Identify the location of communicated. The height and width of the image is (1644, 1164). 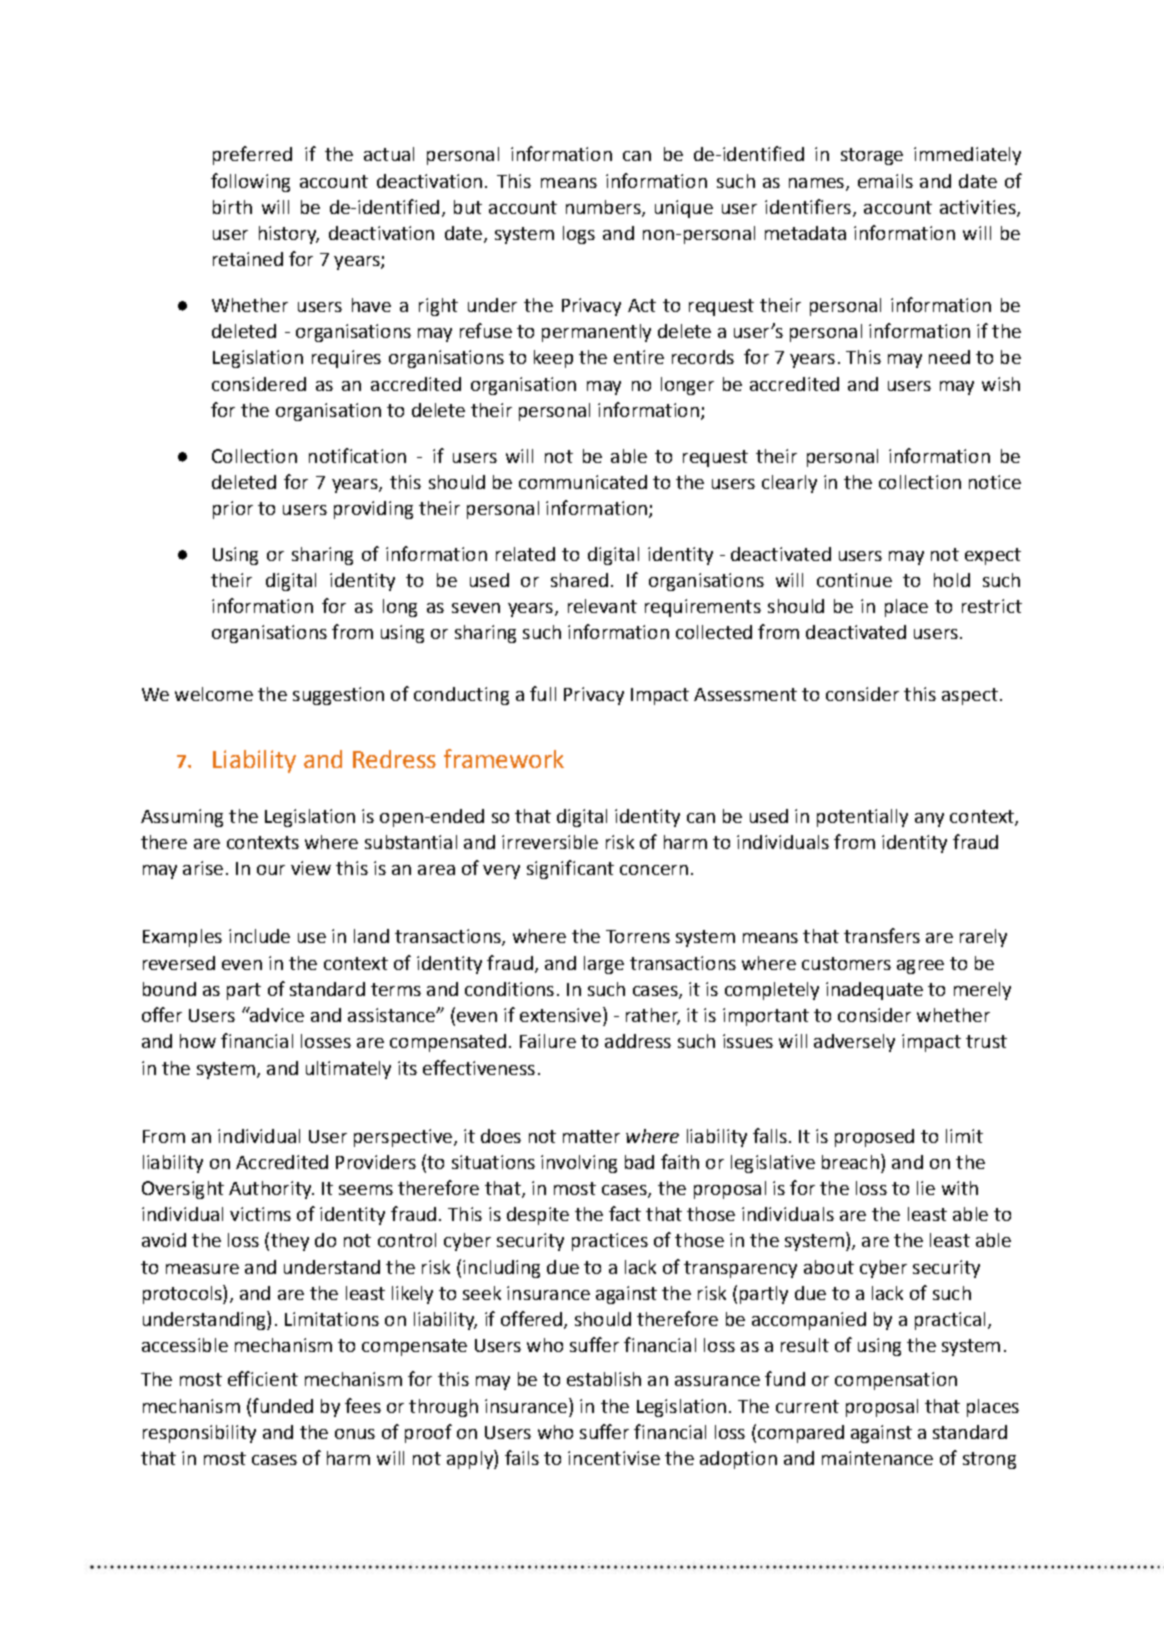
(583, 482).
